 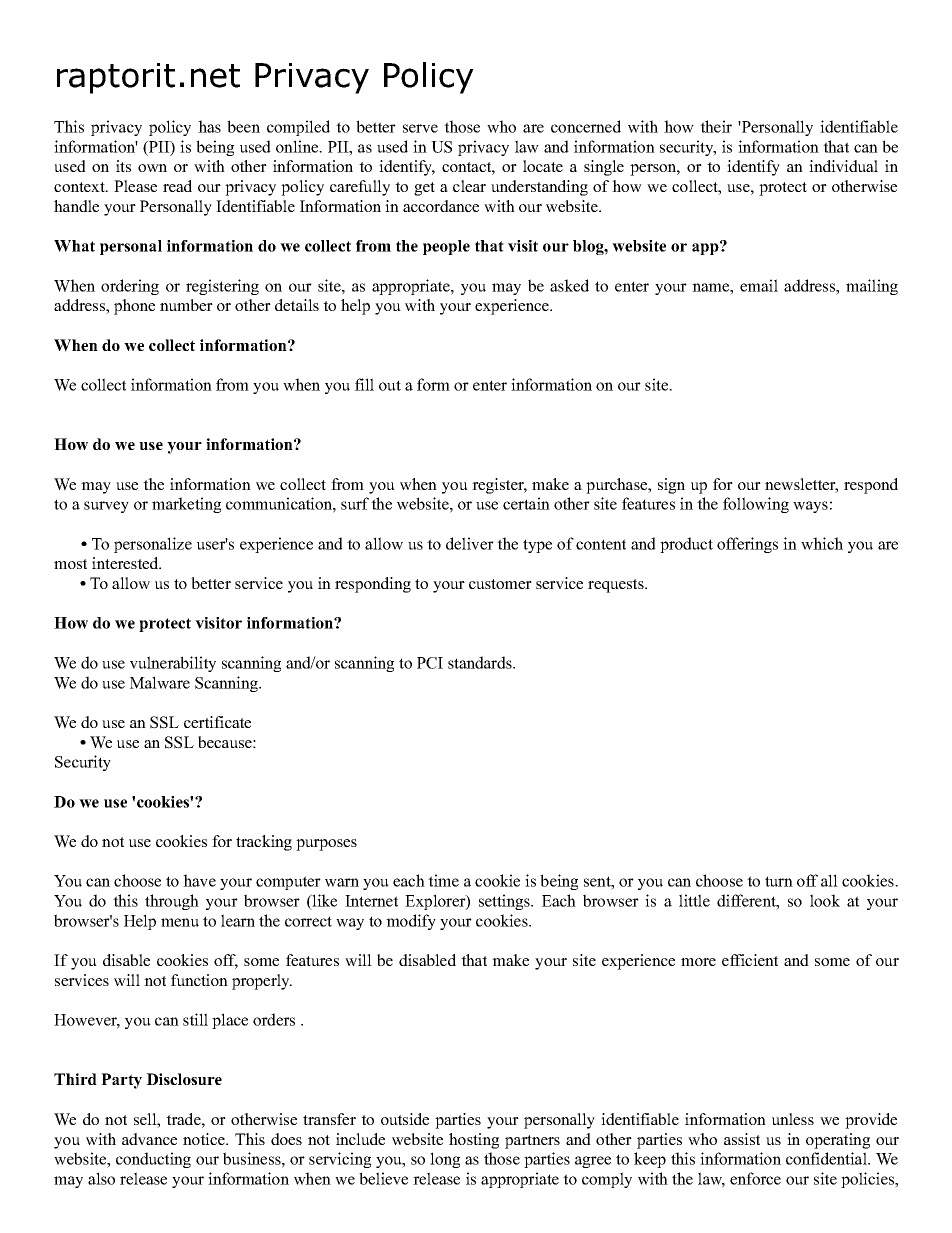 I want to click on hosting, so click(x=474, y=1141).
